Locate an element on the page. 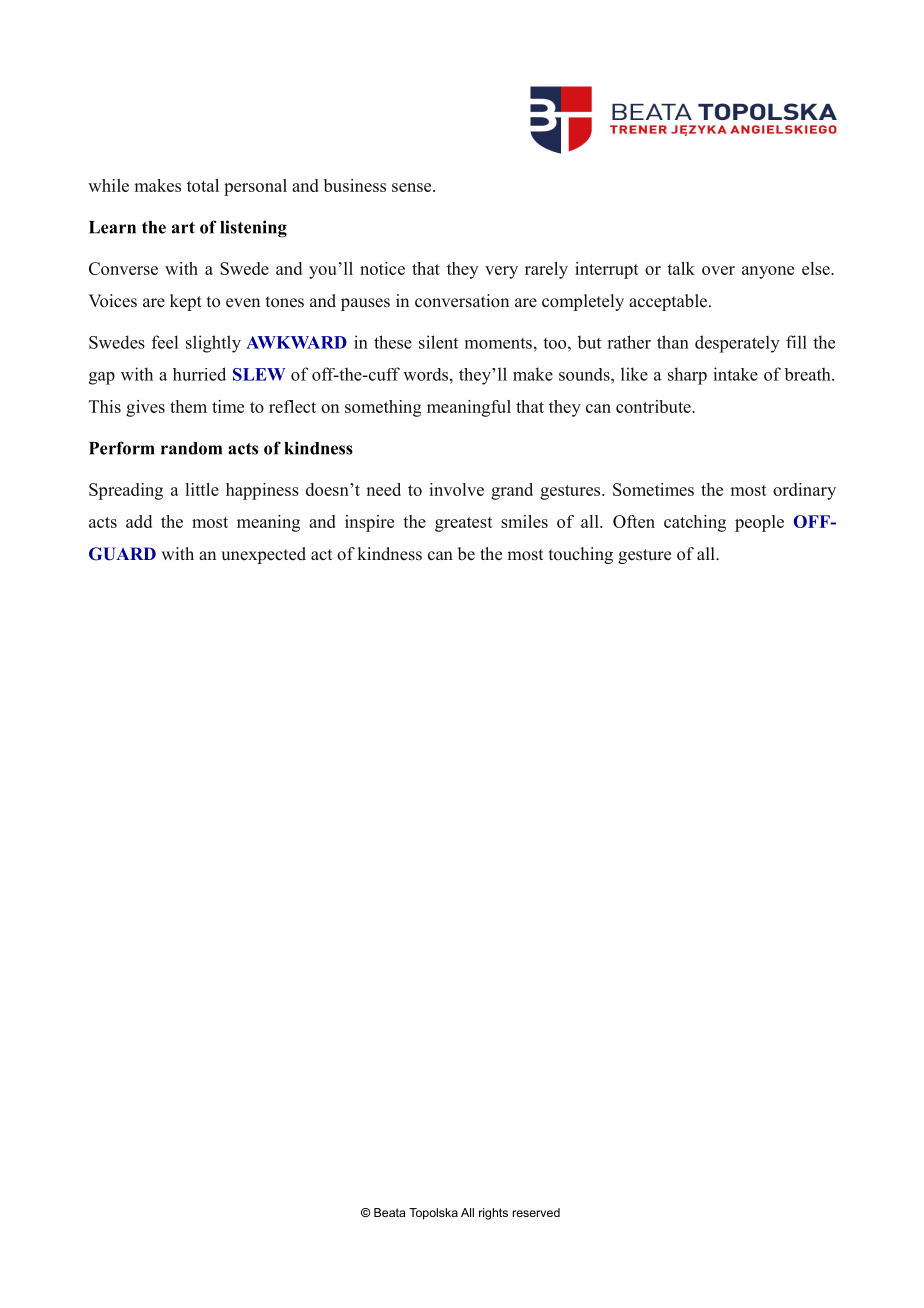 The height and width of the document is (1308, 924). touching is located at coordinates (581, 555).
